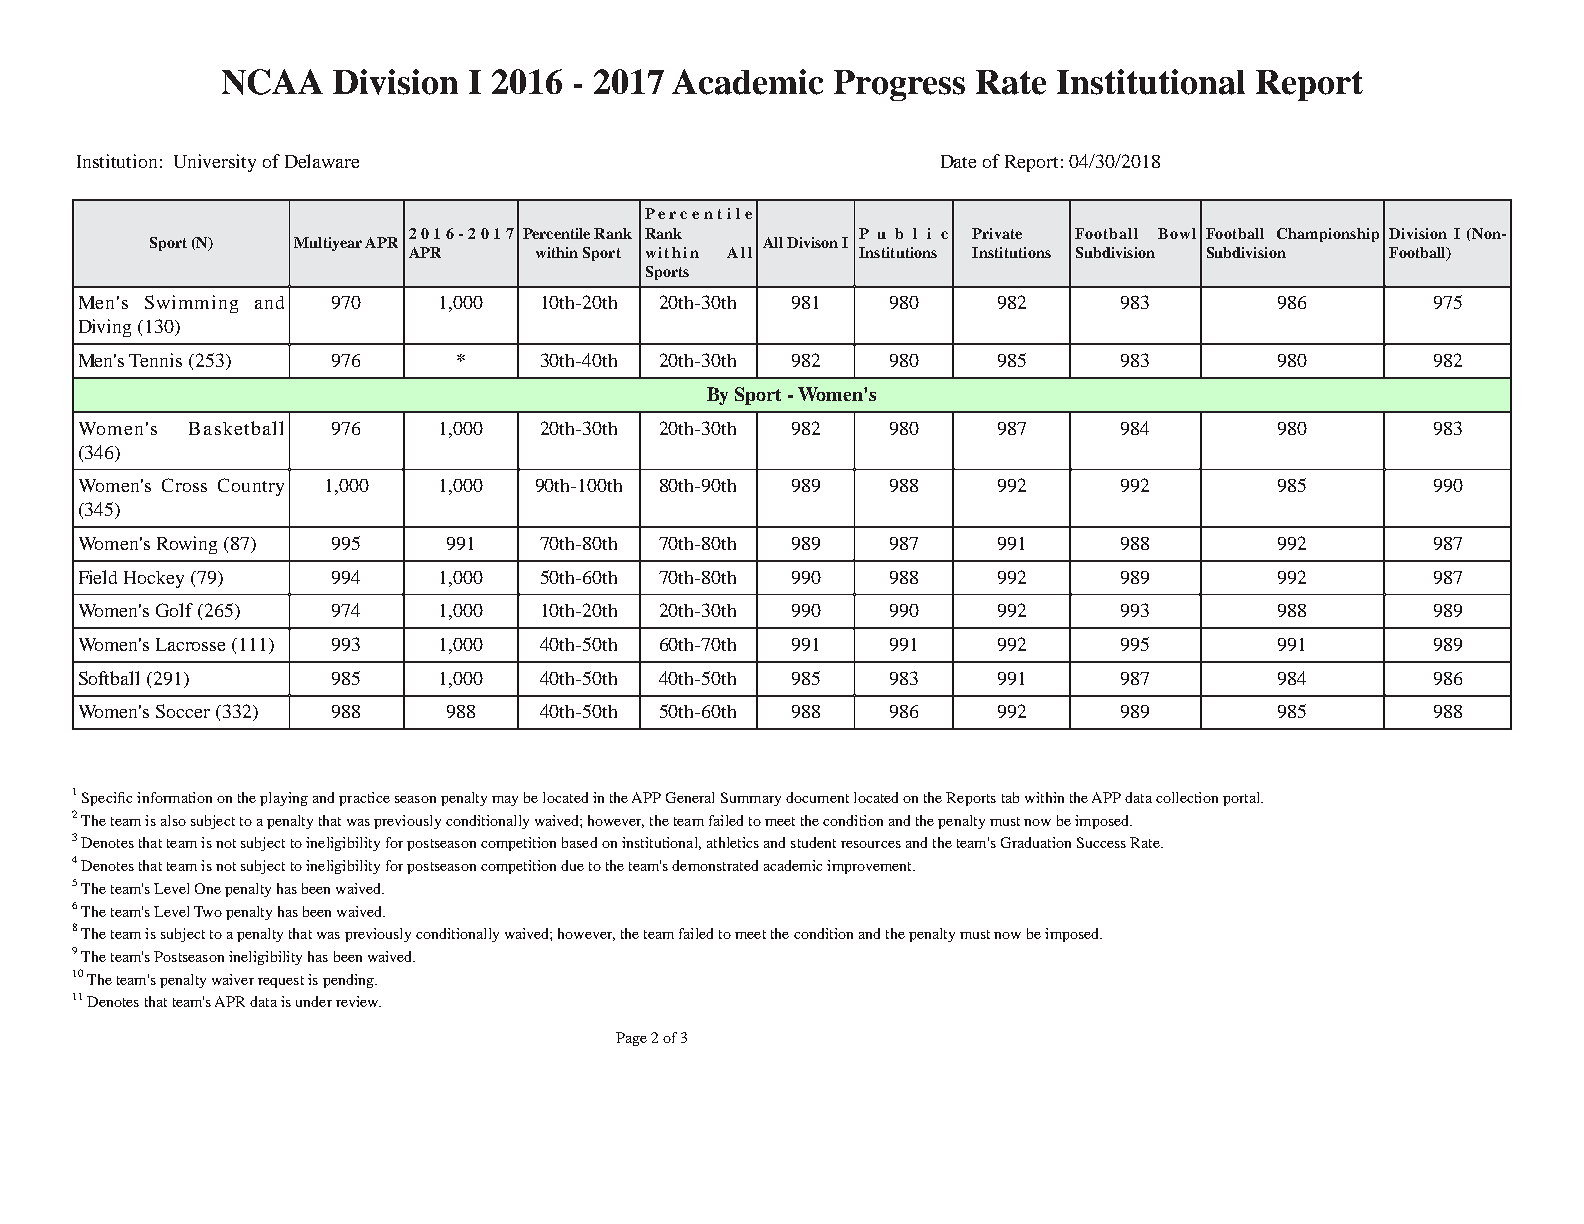 The image size is (1584, 1224). What do you see at coordinates (899, 85) in the document?
I see `Progress` at bounding box center [899, 85].
